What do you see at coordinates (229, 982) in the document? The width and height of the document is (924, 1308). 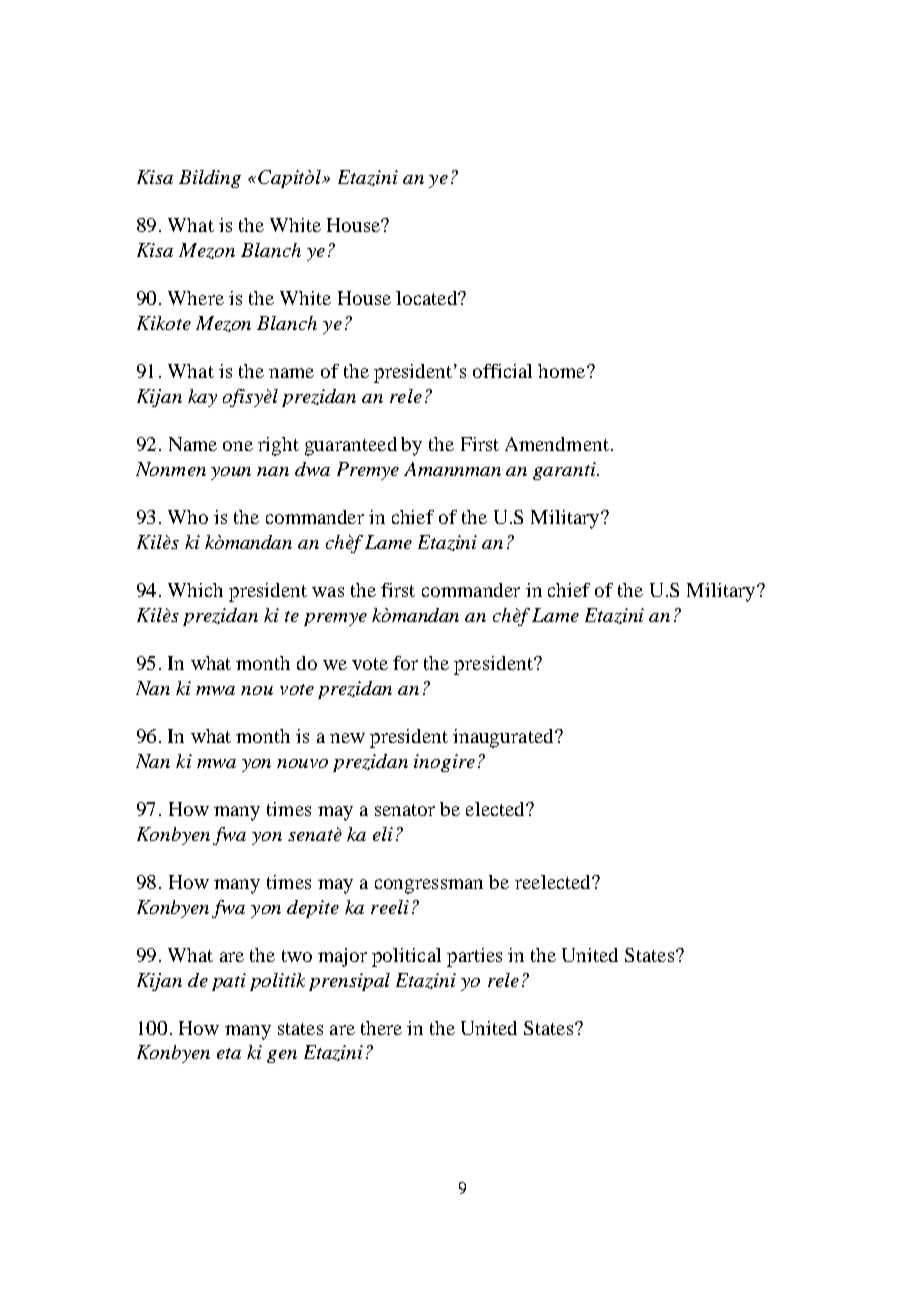 I see `pati` at bounding box center [229, 982].
